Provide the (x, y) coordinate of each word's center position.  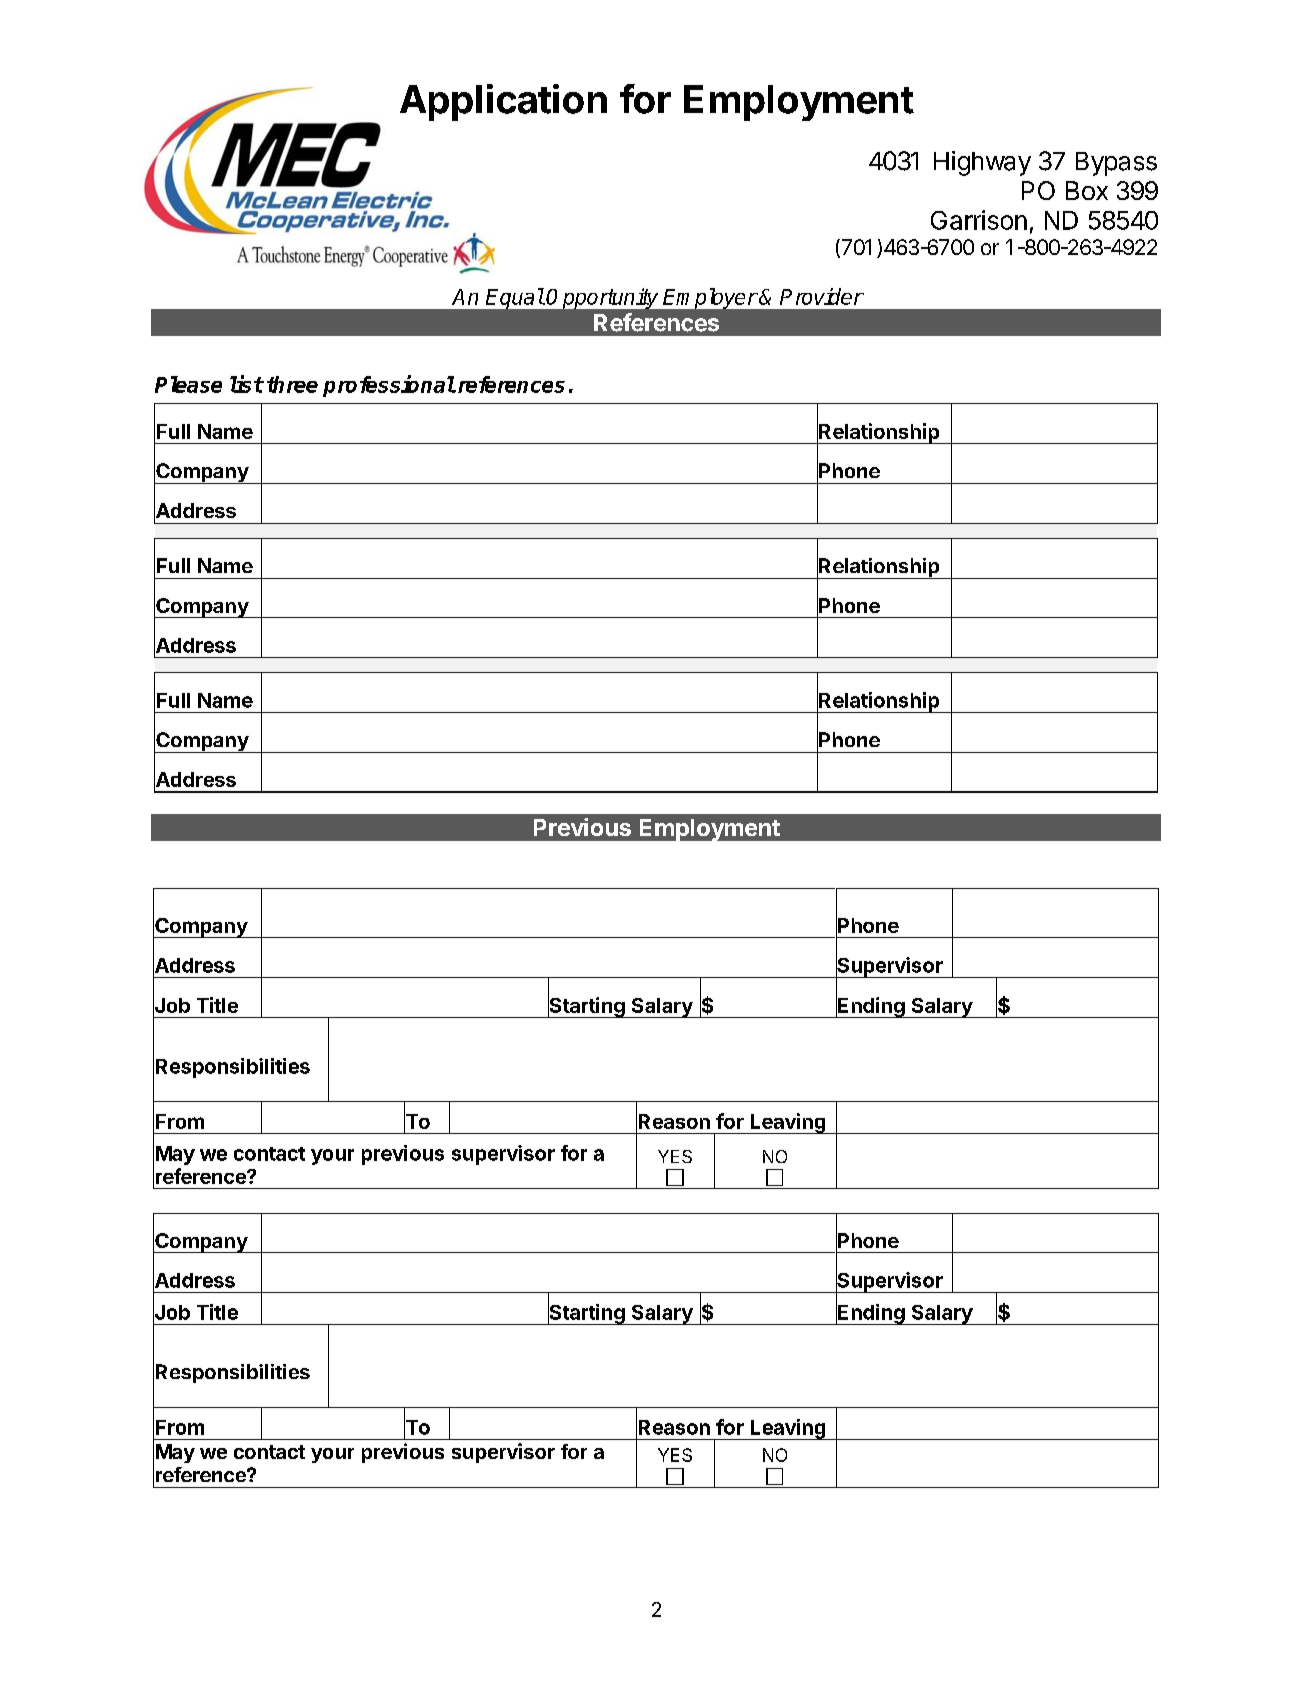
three (292, 384)
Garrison (979, 220)
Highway (982, 163)
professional (389, 386)
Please (188, 384)
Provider (822, 296)
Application (503, 102)
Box (1087, 190)
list (246, 384)
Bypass (1116, 164)
